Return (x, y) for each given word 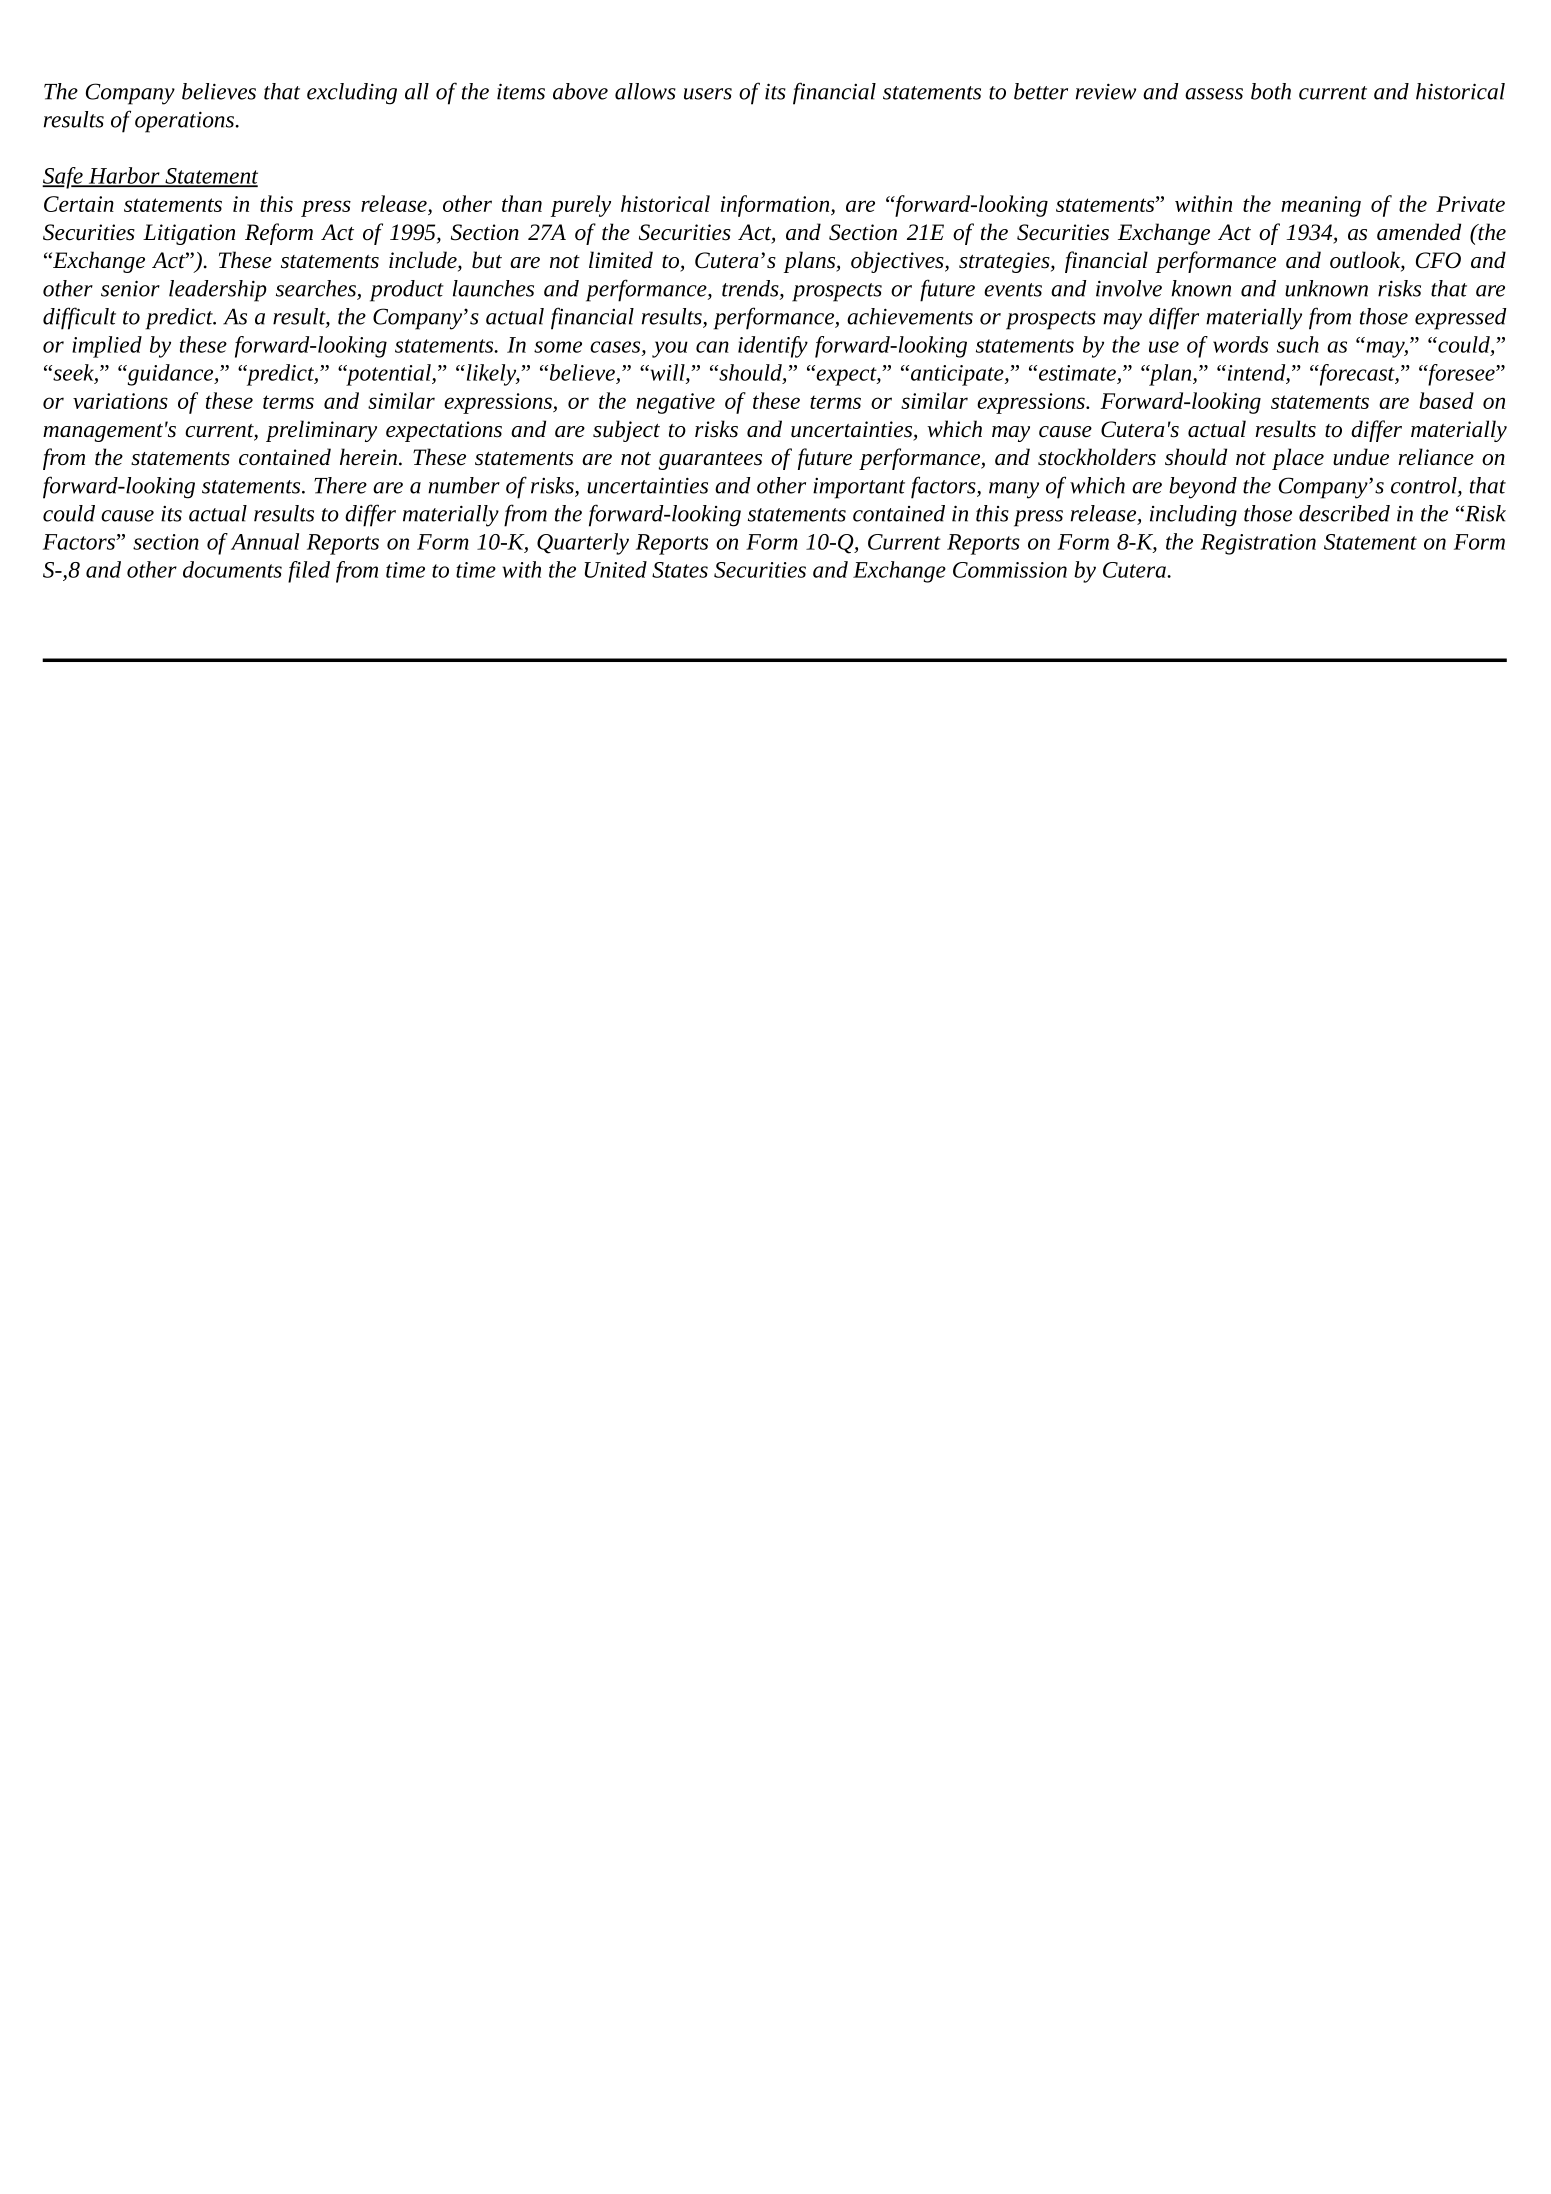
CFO (1438, 260)
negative (675, 403)
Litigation (189, 234)
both (1271, 91)
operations (185, 122)
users (708, 94)
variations (120, 401)
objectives (898, 262)
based (1446, 400)
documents (232, 569)
